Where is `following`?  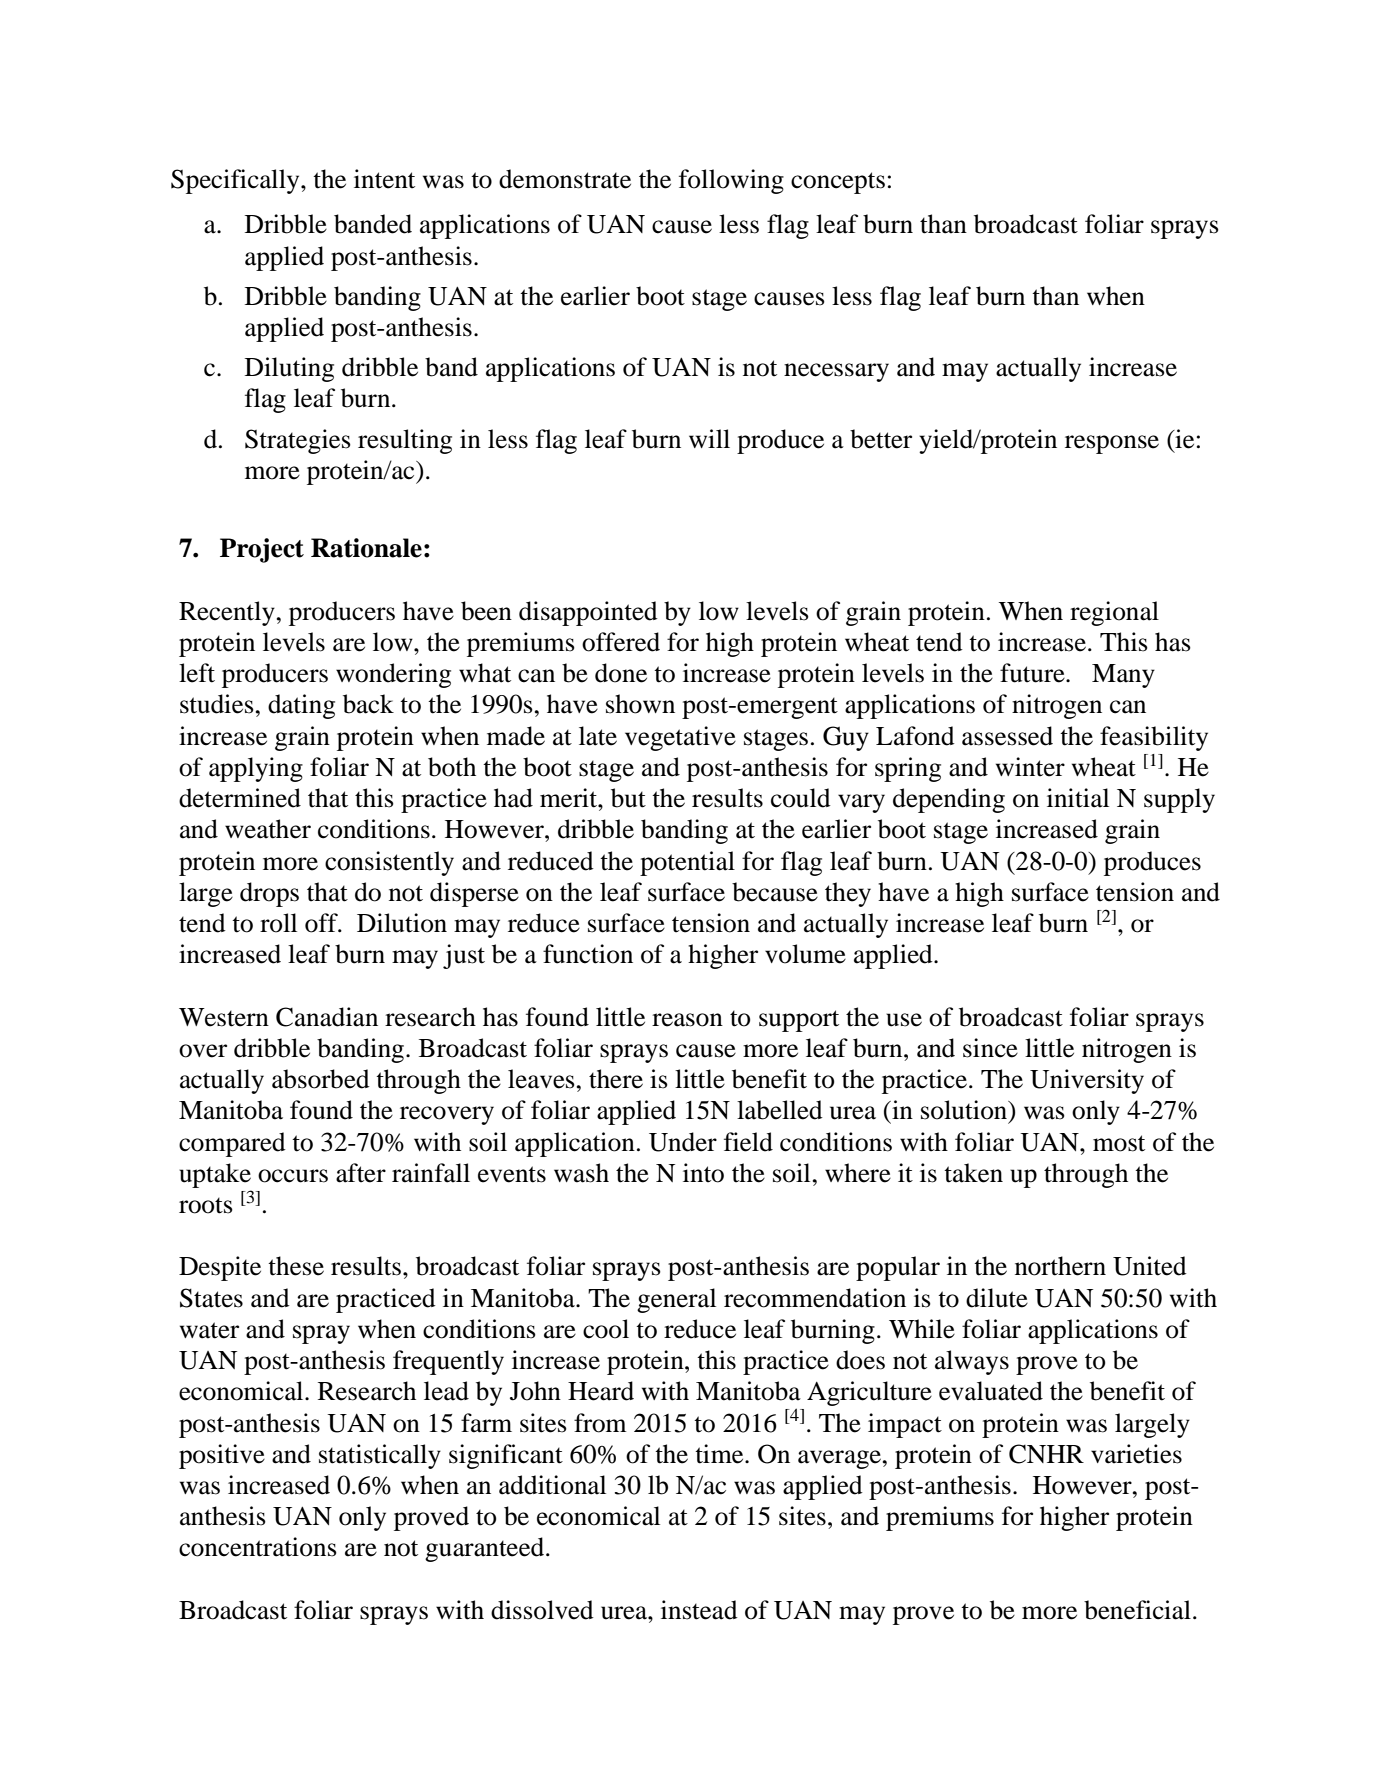 following is located at coordinates (731, 181).
